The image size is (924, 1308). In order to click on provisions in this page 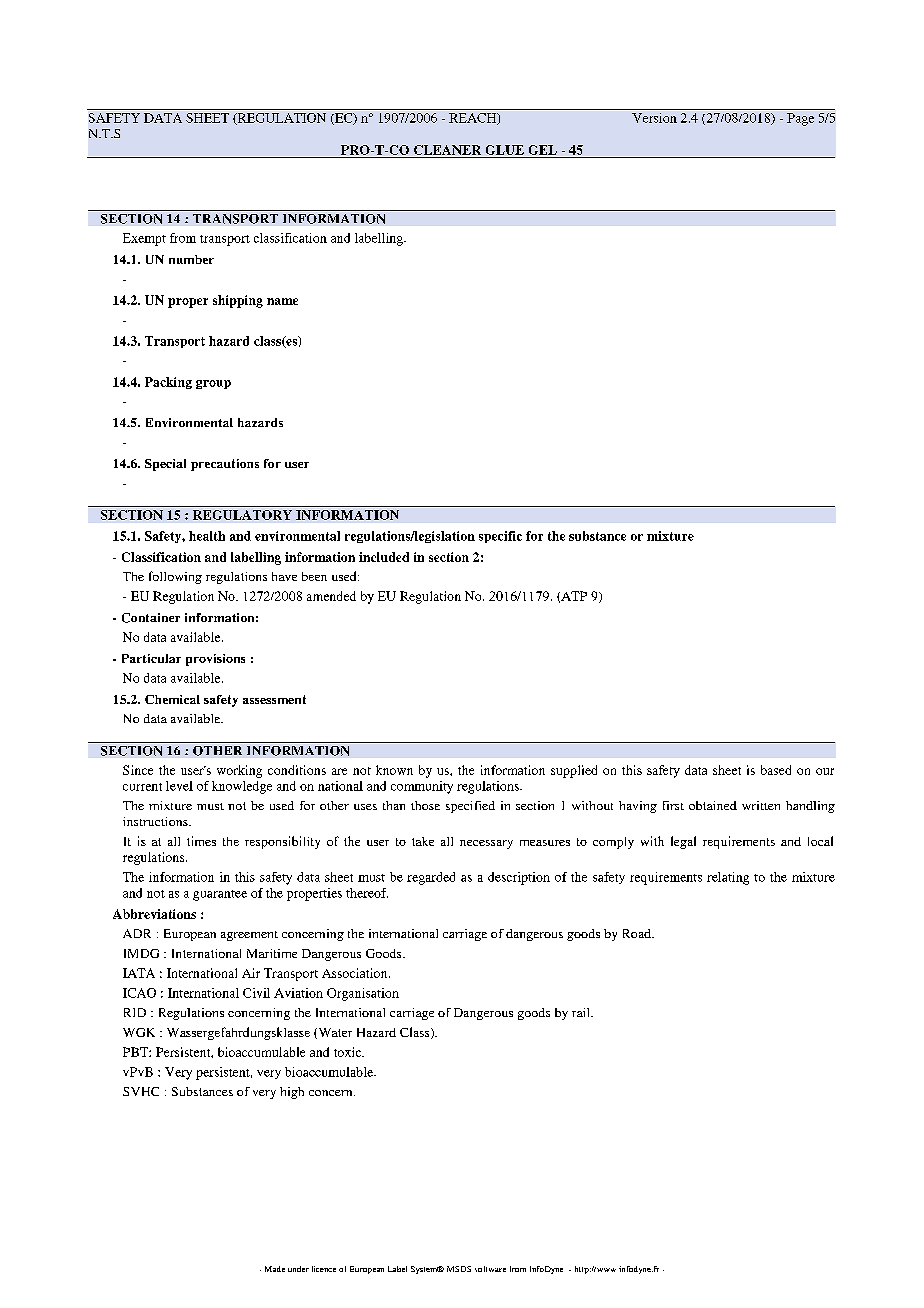, I will do `click(215, 660)`.
